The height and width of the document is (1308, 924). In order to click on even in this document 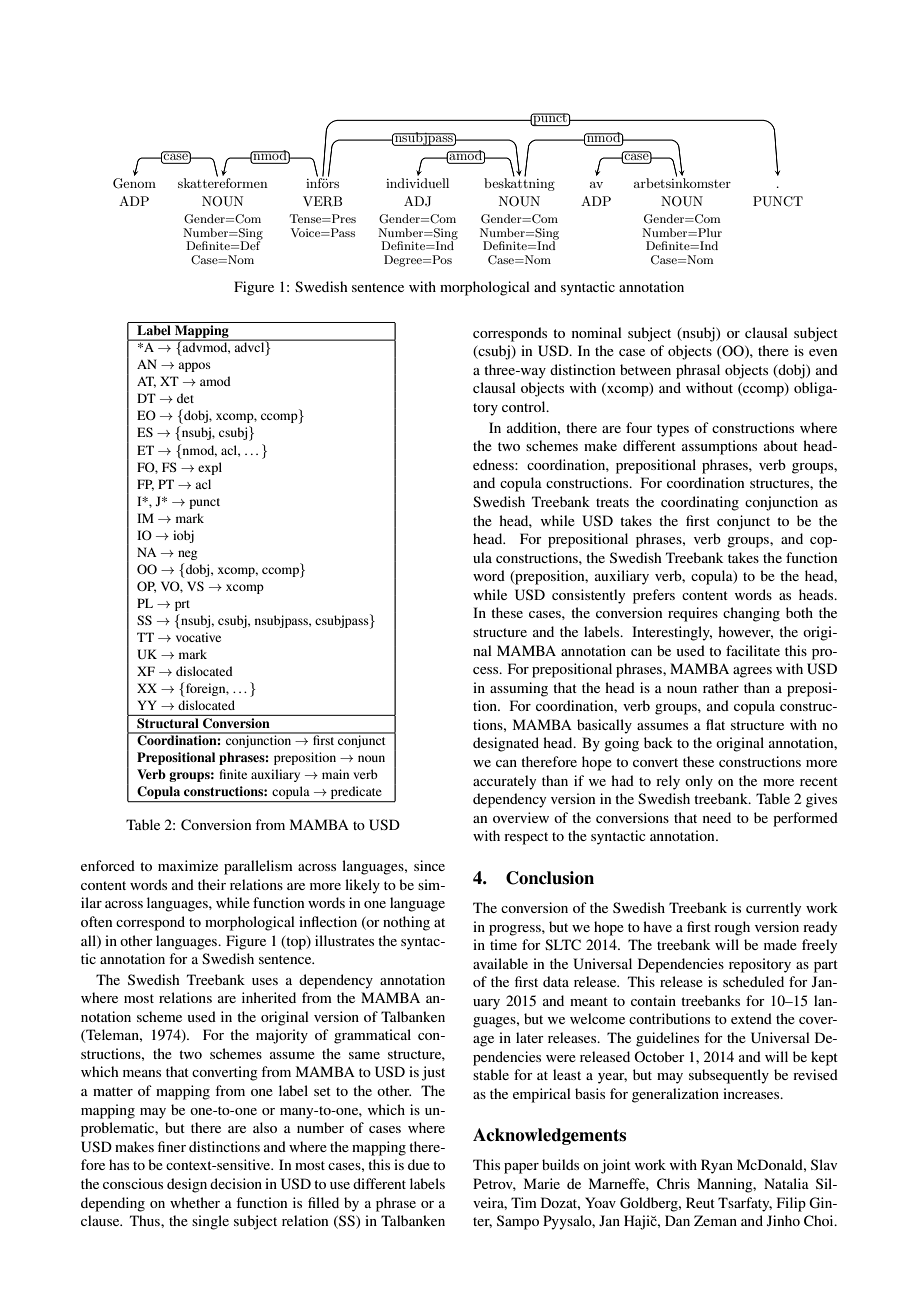, I will do `click(823, 352)`.
